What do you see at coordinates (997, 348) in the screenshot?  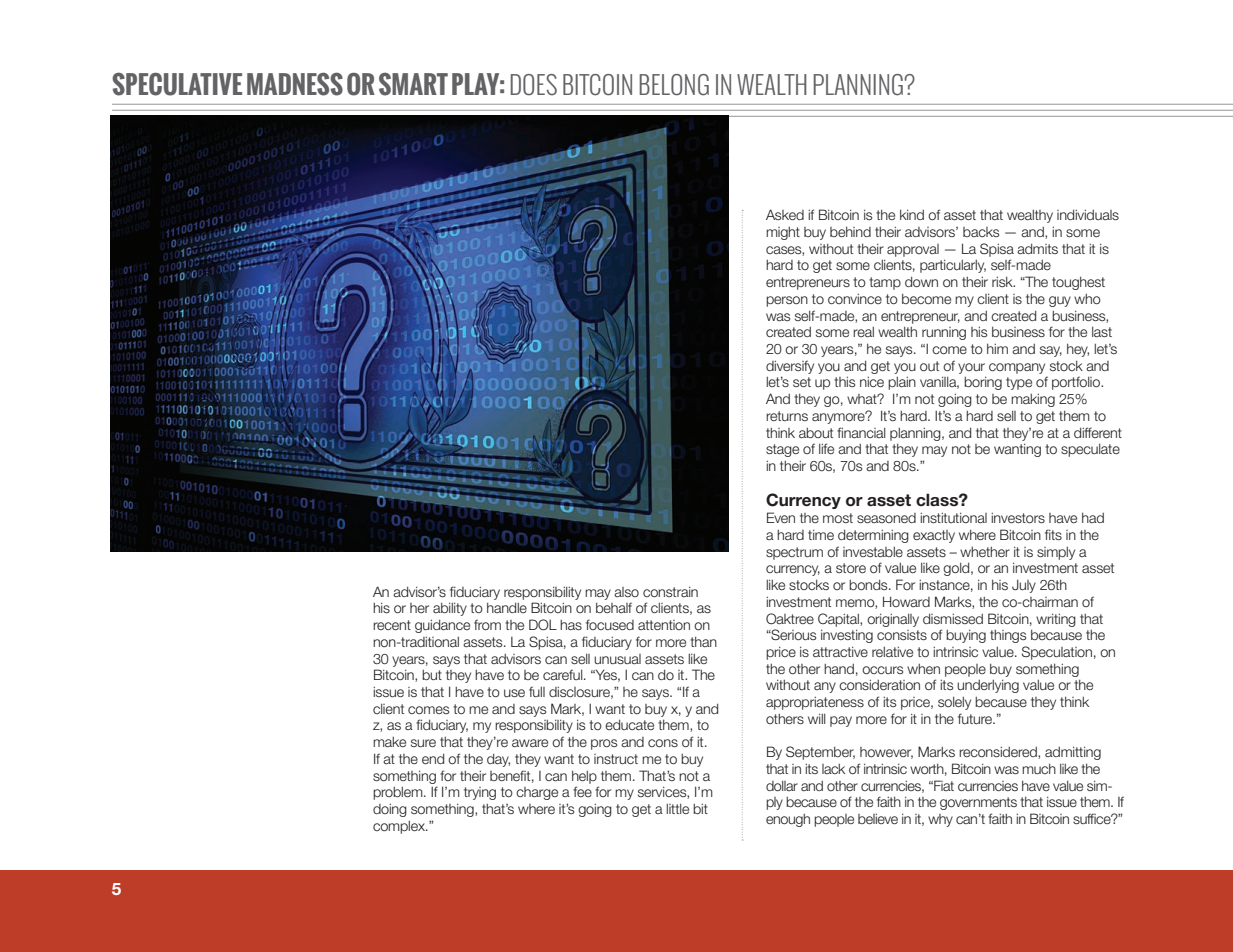 I see `him` at bounding box center [997, 348].
